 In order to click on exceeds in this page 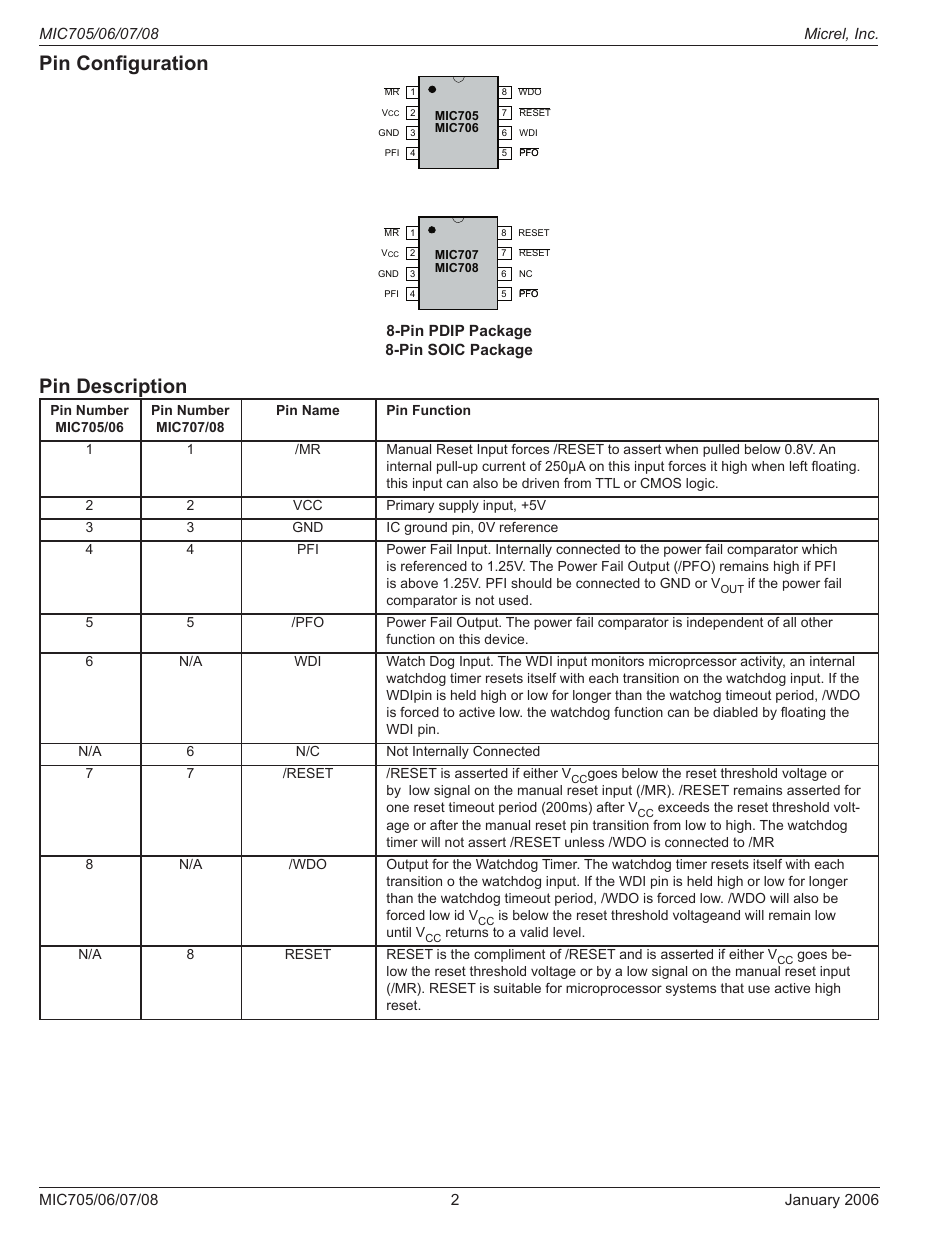, I will do `click(683, 807)`.
